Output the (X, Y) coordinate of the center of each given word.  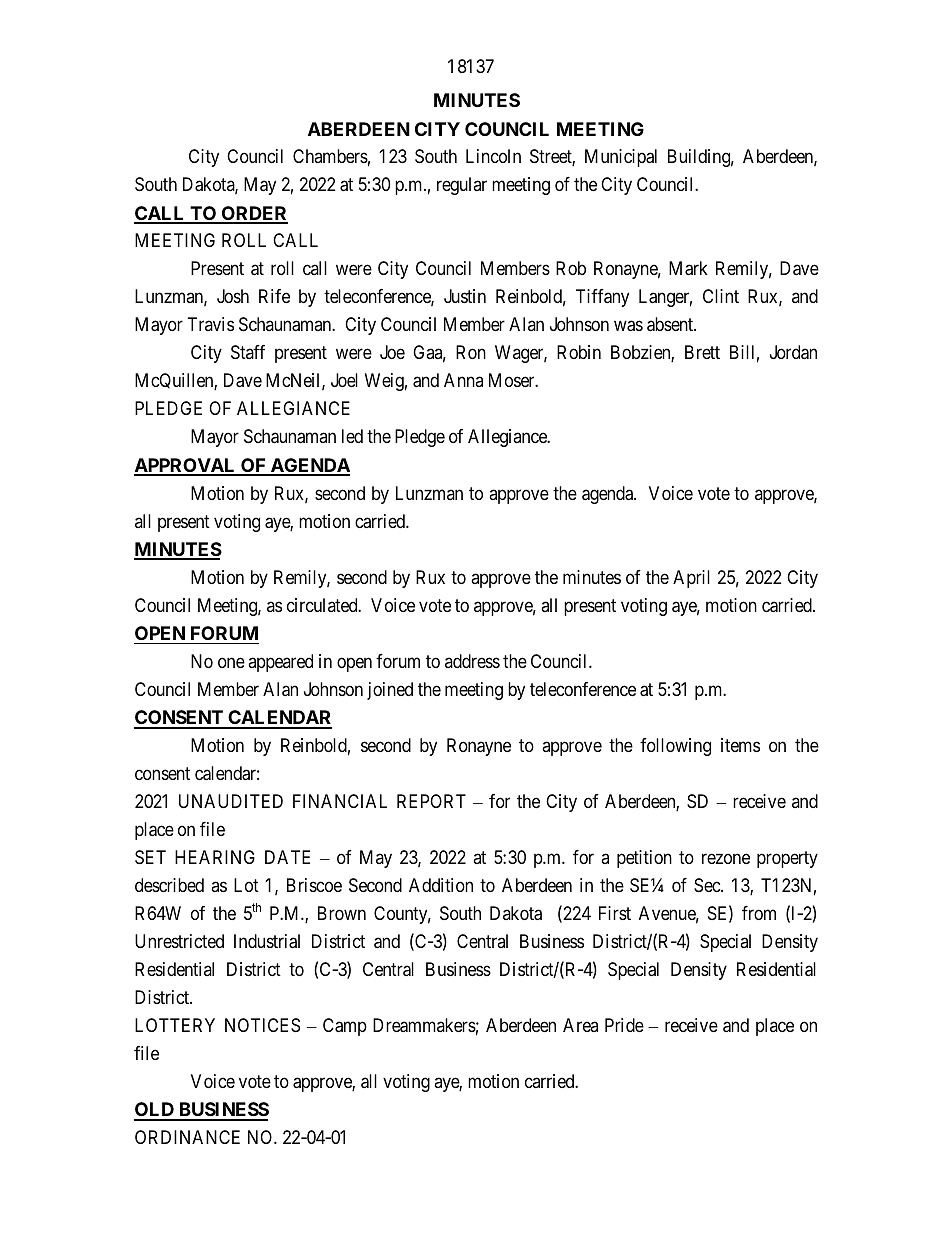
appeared (280, 663)
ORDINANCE (187, 1137)
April (691, 579)
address (472, 661)
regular (462, 186)
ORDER (253, 214)
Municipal (621, 158)
